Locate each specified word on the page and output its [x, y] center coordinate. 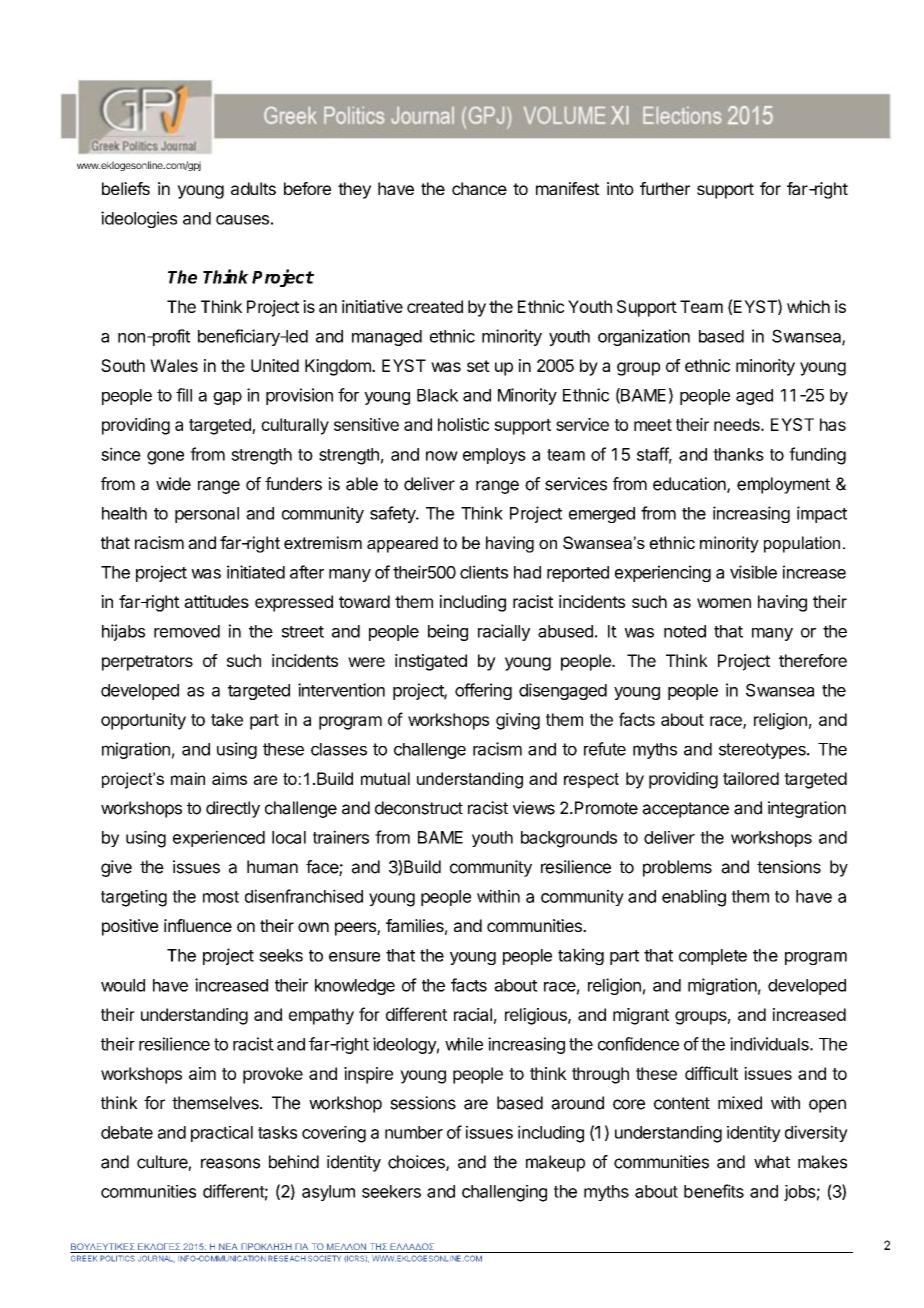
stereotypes [763, 751]
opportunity [143, 721]
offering [483, 691]
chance [479, 188]
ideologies [139, 219]
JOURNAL [156, 1259]
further [665, 188]
